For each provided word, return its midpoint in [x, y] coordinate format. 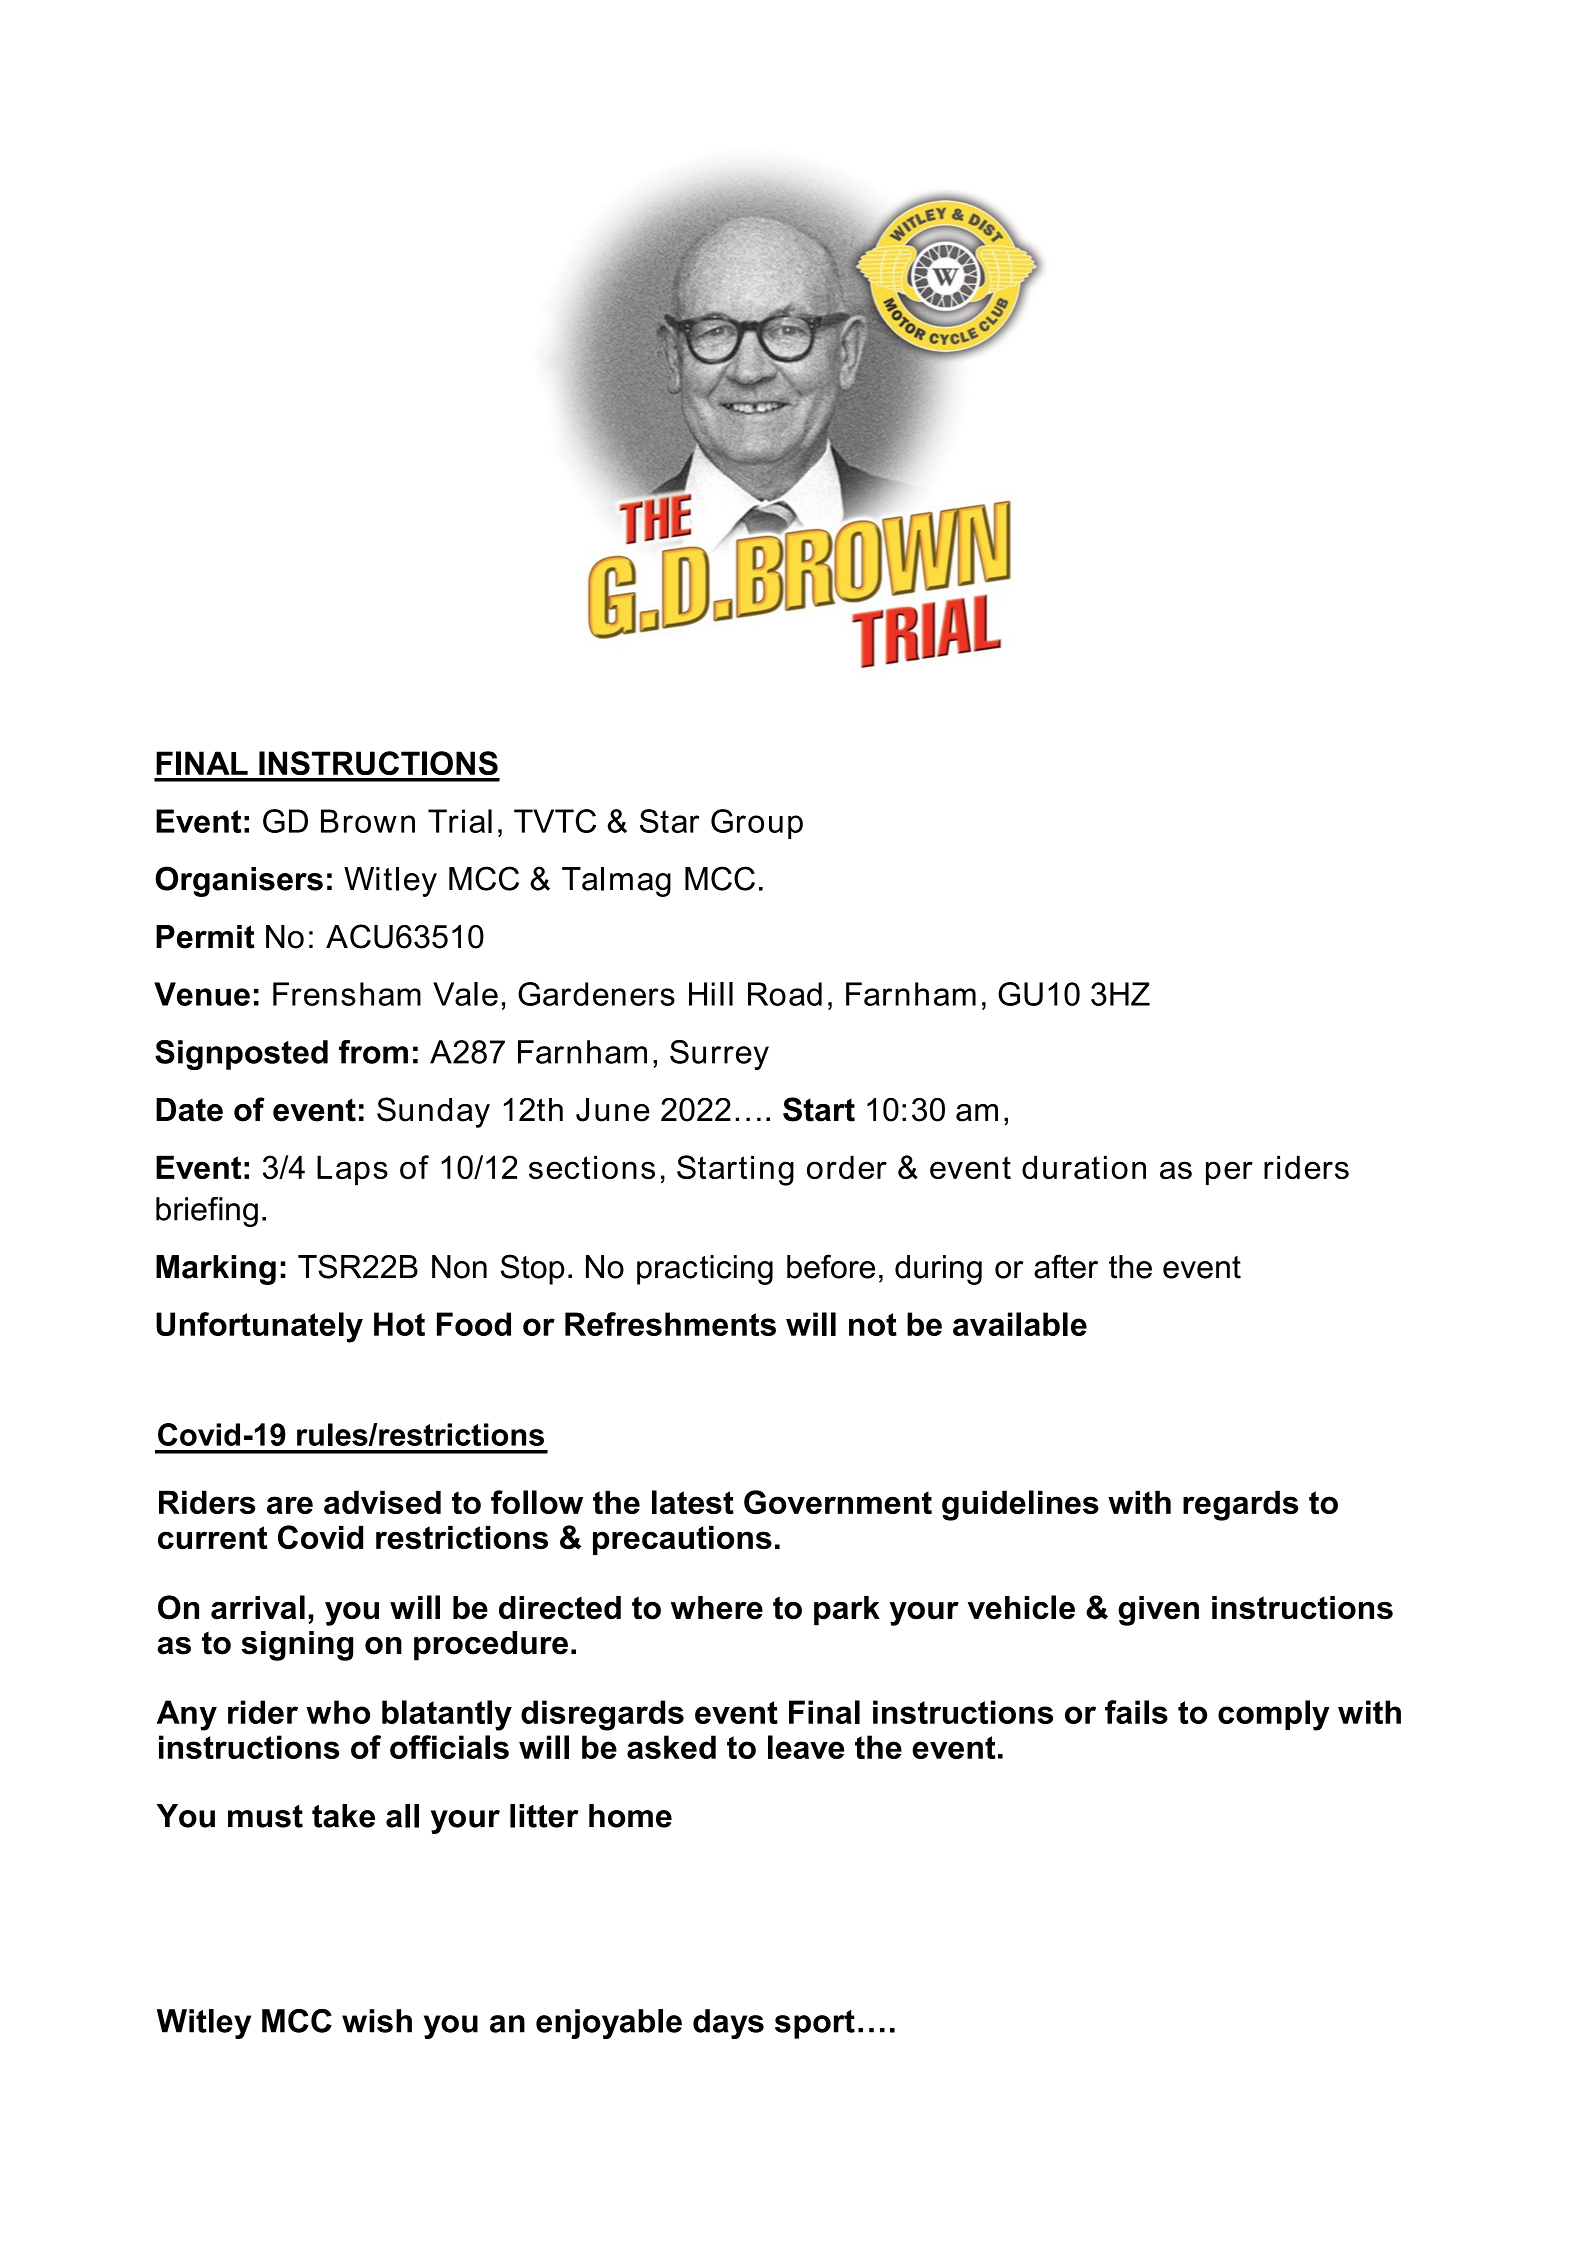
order [847, 1167]
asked [671, 1747]
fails [1136, 1712]
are [290, 1505]
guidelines [1020, 1505]
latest [693, 1502]
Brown [368, 821]
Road [785, 994]
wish [377, 2021]
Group [757, 824]
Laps [352, 1170]
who [338, 1712]
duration [1084, 1167]
